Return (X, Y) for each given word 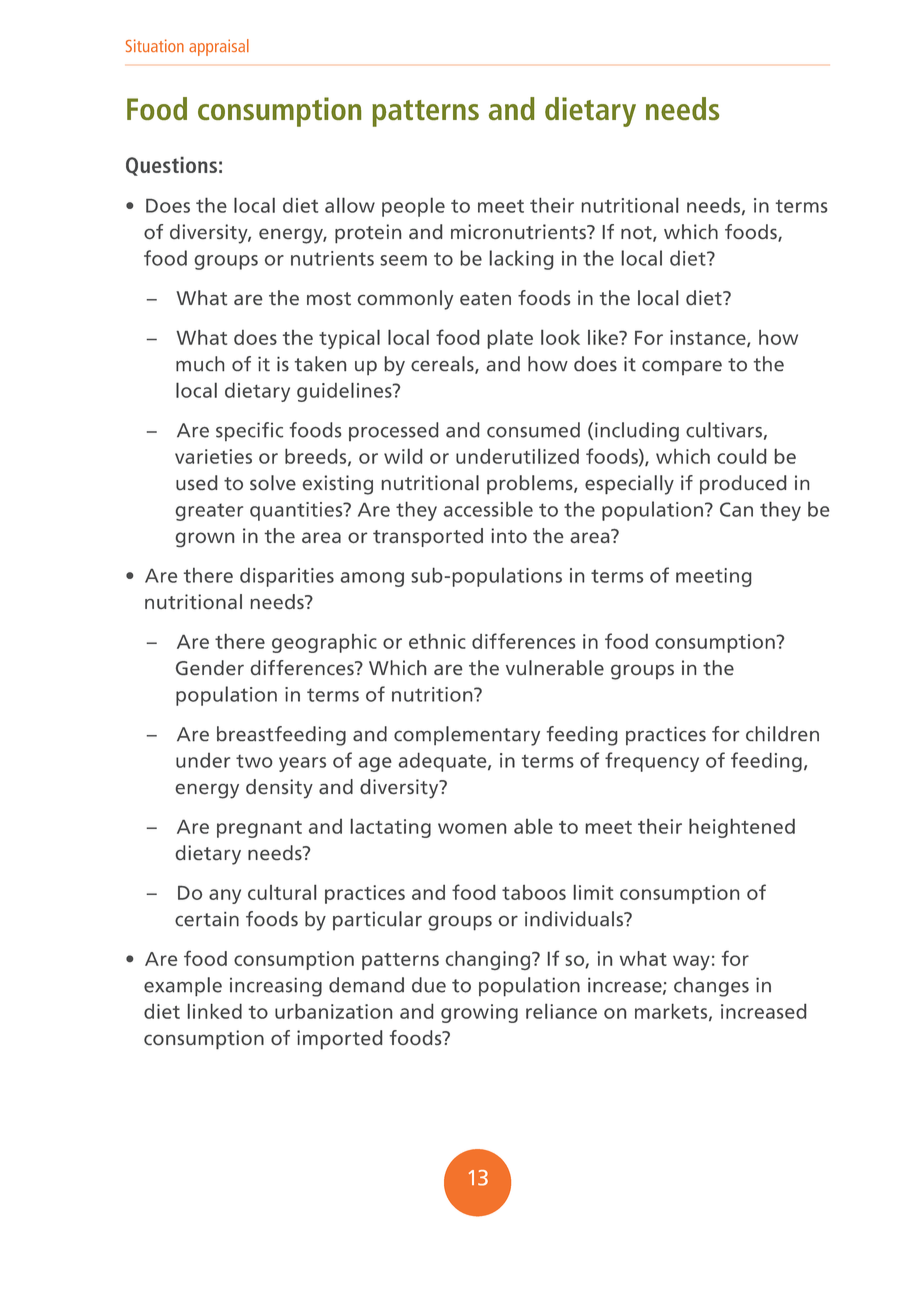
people (413, 207)
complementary (467, 736)
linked (215, 1011)
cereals (443, 365)
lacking (521, 260)
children (782, 734)
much (200, 364)
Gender (210, 667)
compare (682, 367)
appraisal (219, 47)
